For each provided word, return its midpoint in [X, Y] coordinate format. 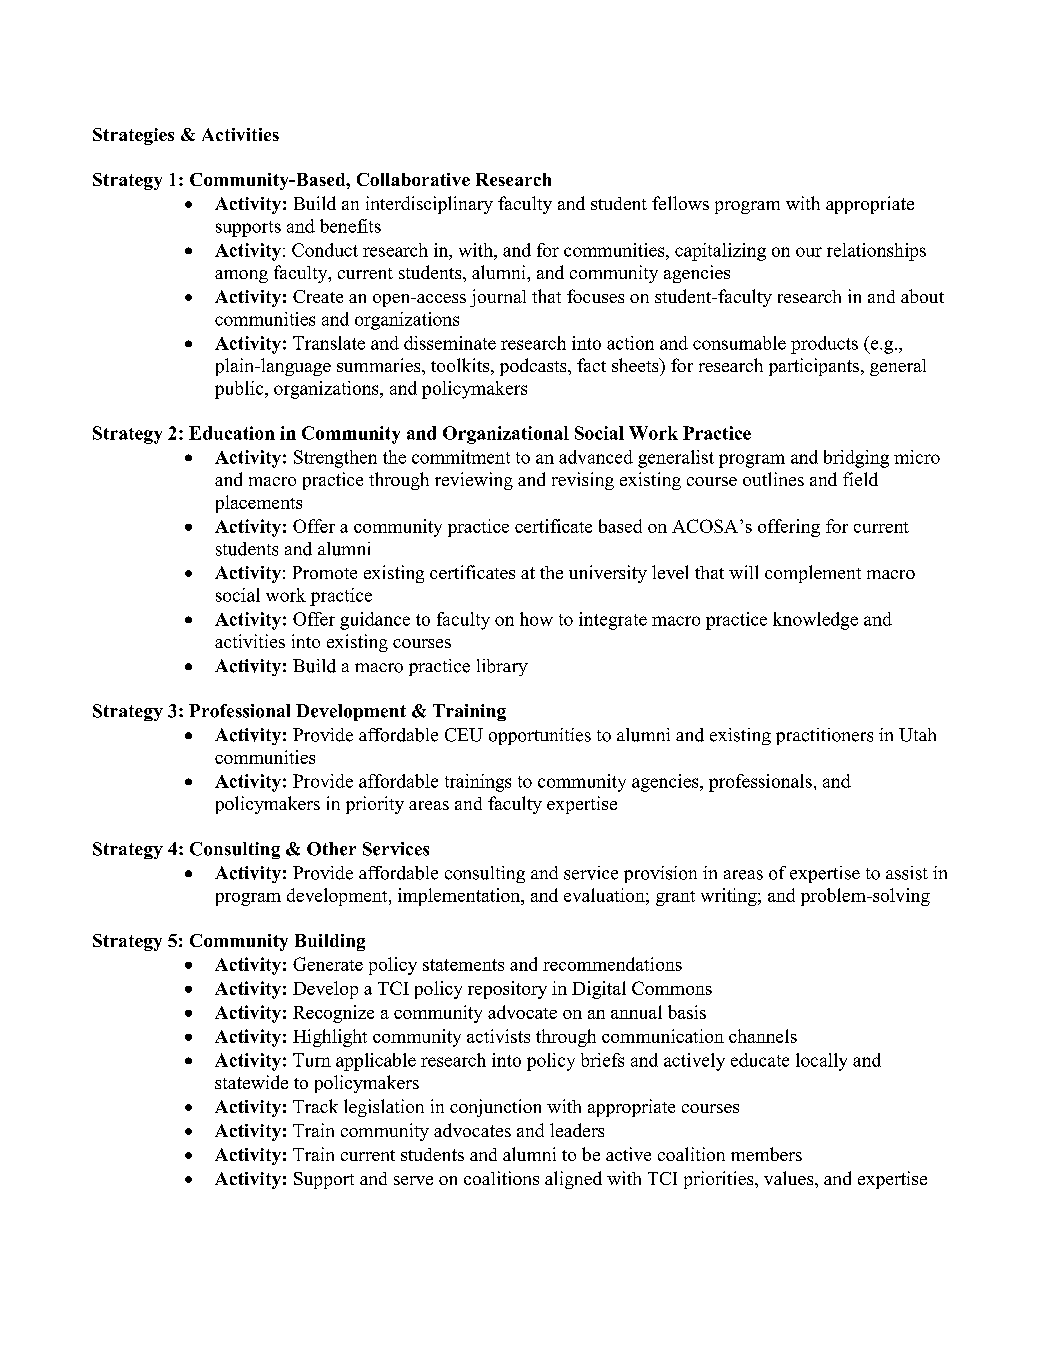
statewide [251, 1082]
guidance [375, 621]
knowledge [815, 621]
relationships [876, 252]
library [502, 667]
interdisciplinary [429, 205]
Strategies [133, 136]
